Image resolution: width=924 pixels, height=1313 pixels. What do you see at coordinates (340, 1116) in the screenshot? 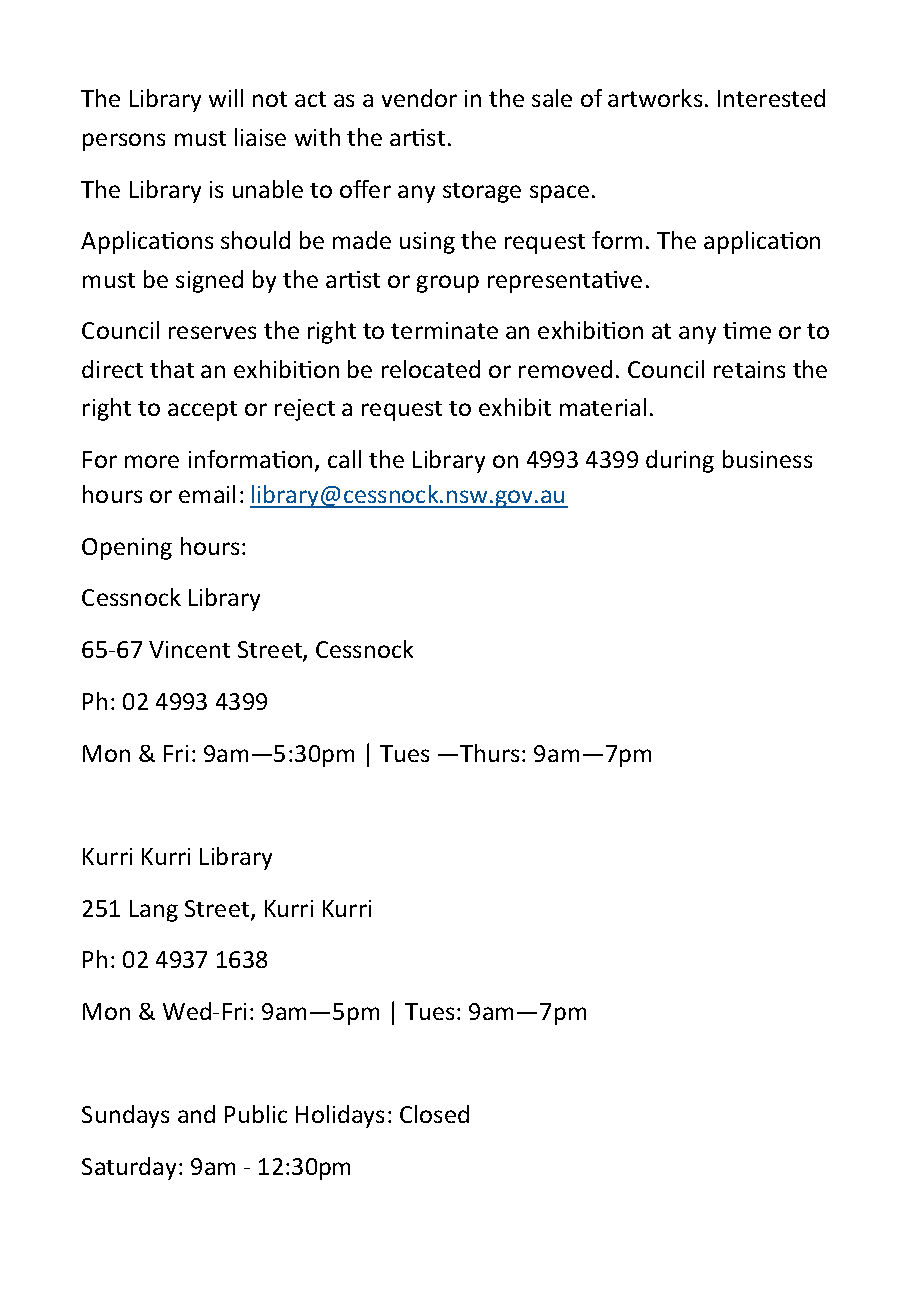
I see `Holidays` at bounding box center [340, 1116].
